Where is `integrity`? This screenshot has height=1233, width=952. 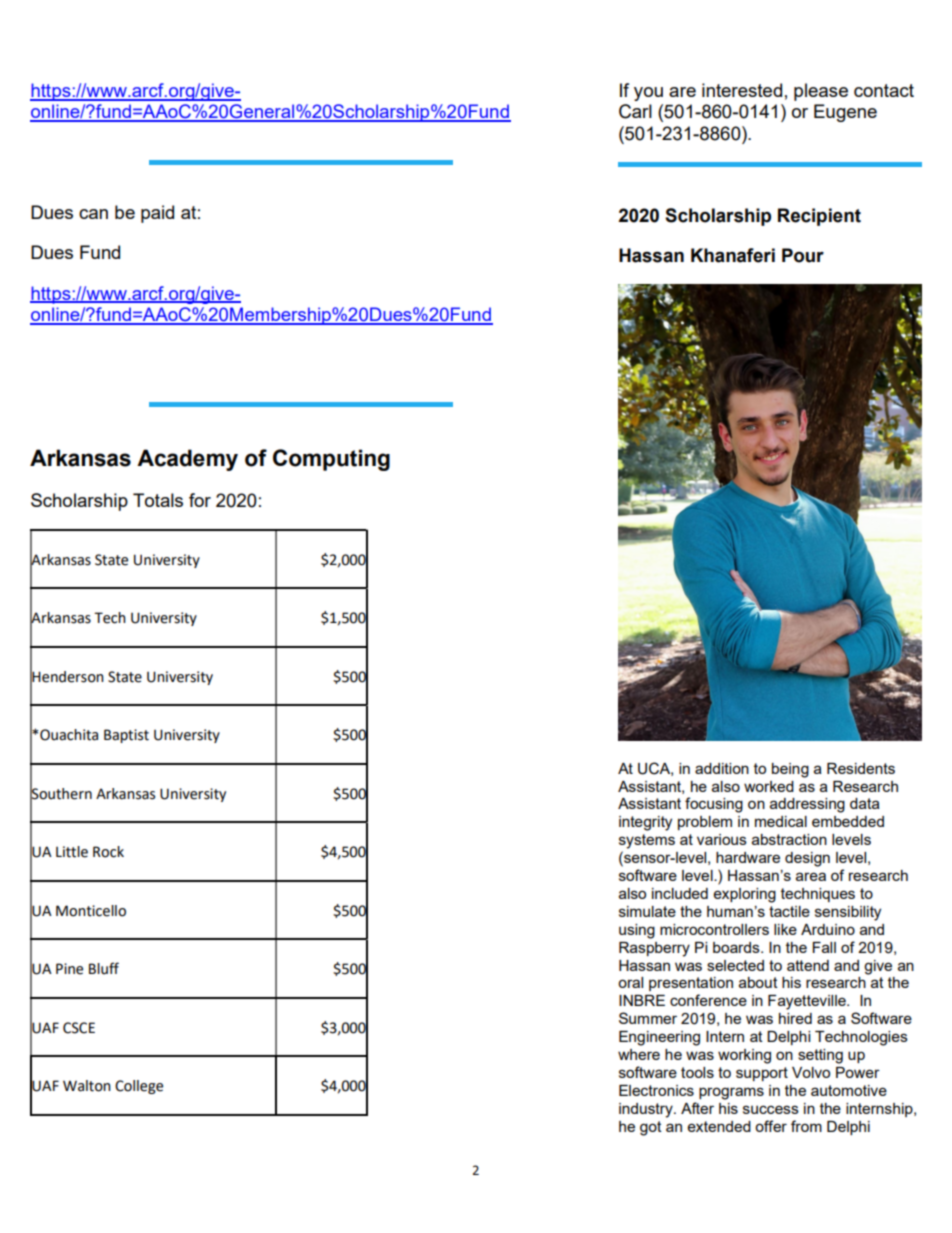 integrity is located at coordinates (645, 823).
